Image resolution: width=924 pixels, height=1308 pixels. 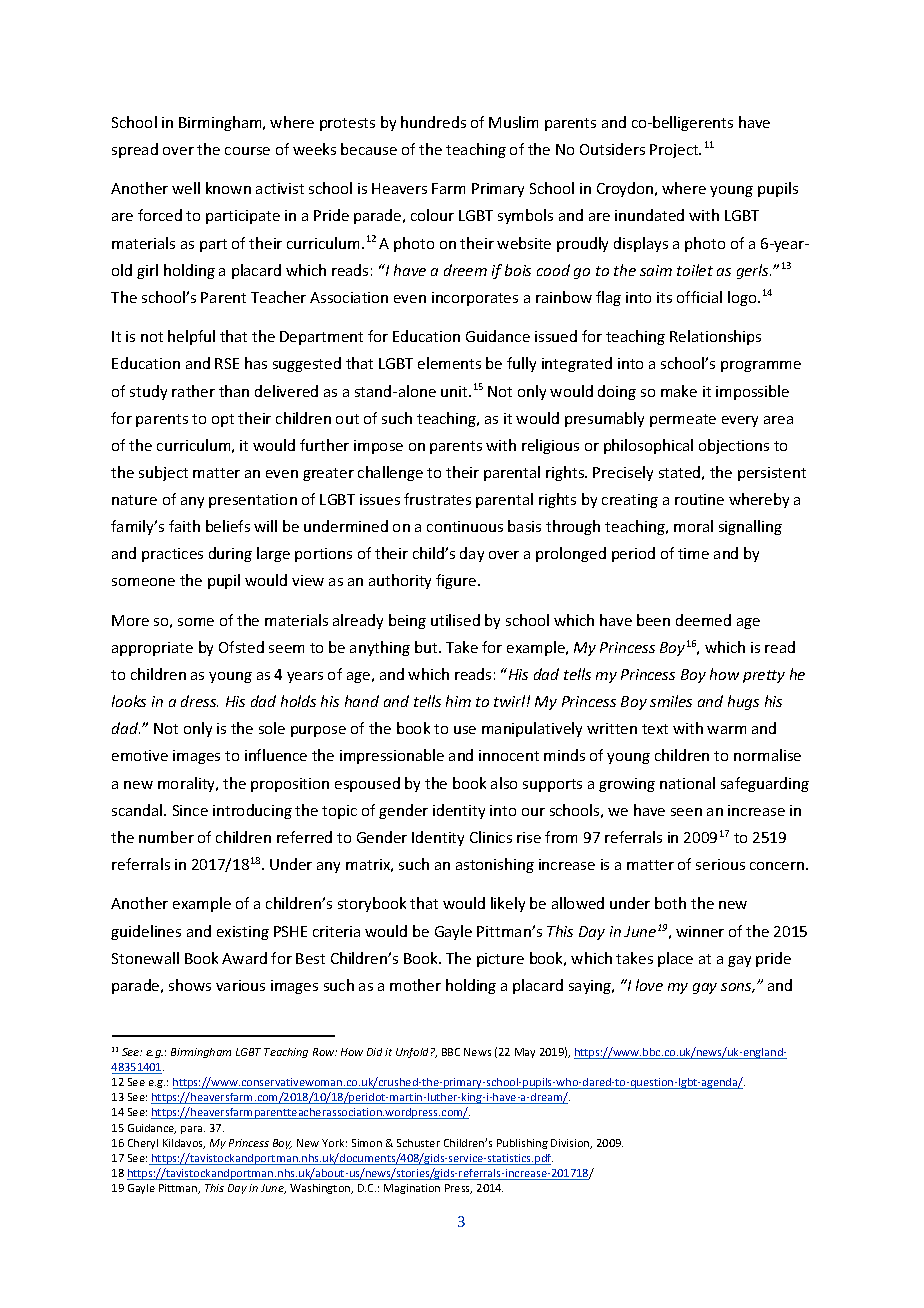 I want to click on Schuster, so click(x=418, y=1143).
